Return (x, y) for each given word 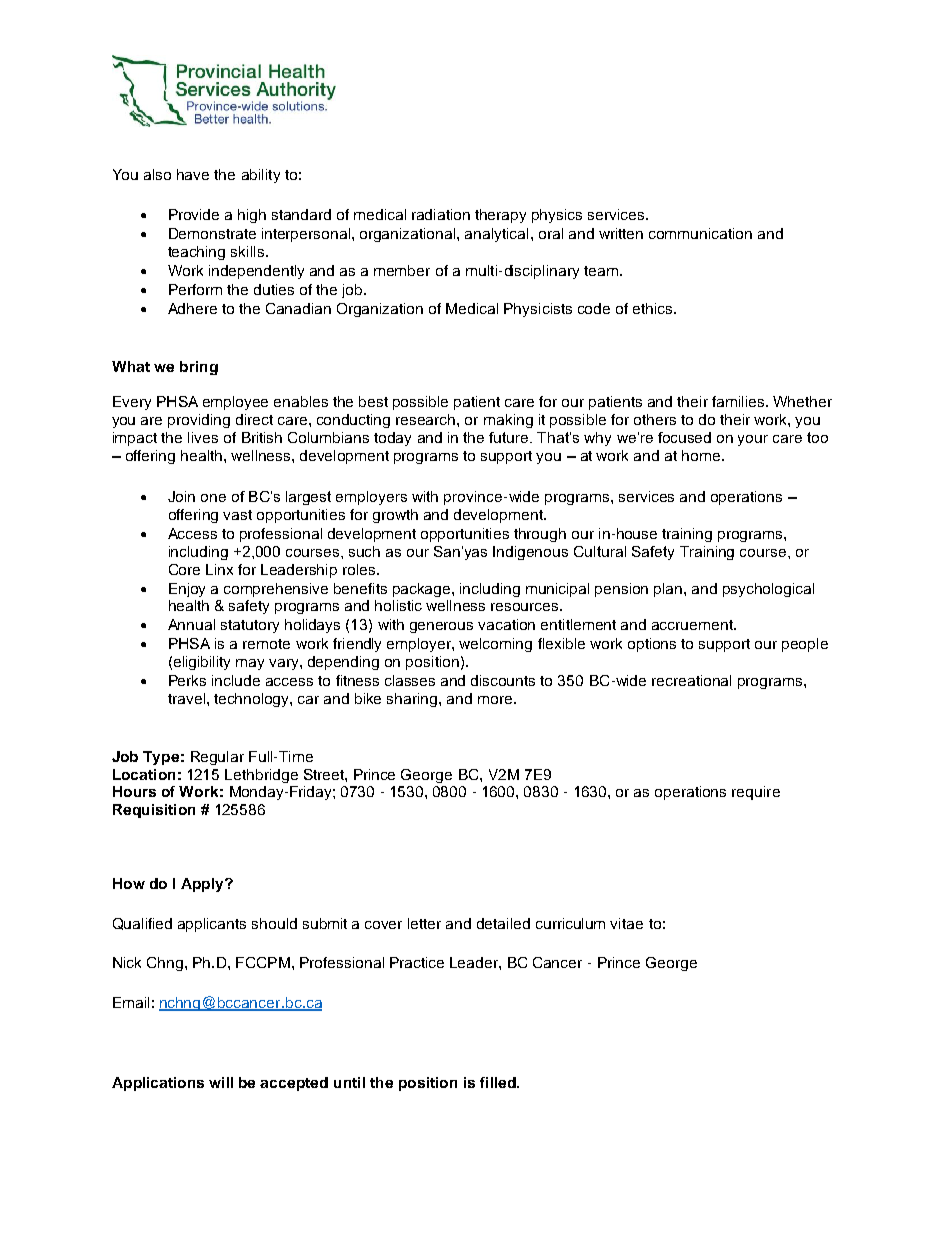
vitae (626, 923)
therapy (500, 216)
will (221, 1082)
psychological (768, 590)
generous (441, 627)
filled (499, 1082)
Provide (194, 214)
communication (700, 233)
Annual (191, 624)
